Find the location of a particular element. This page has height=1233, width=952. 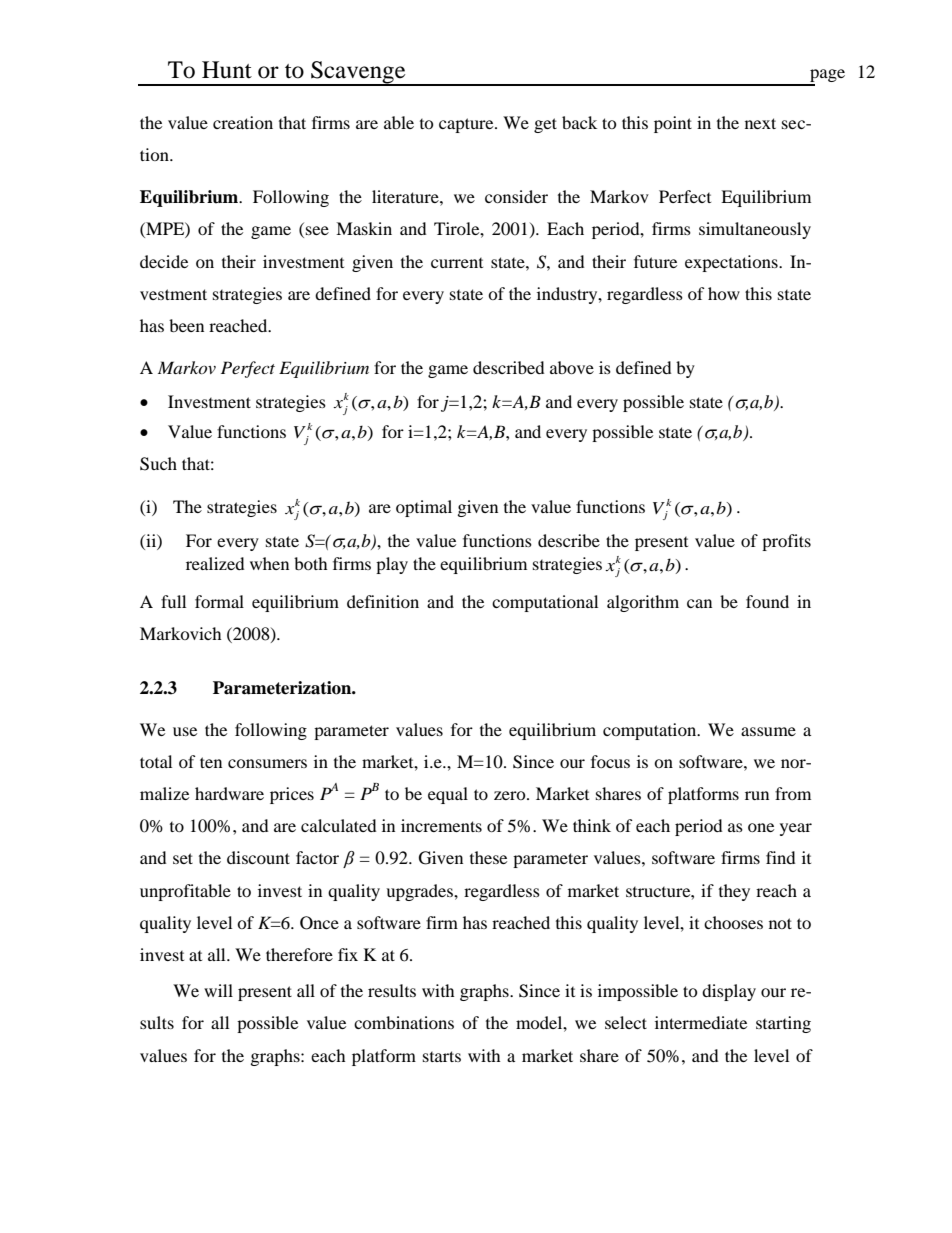

realized is located at coordinates (215, 563).
